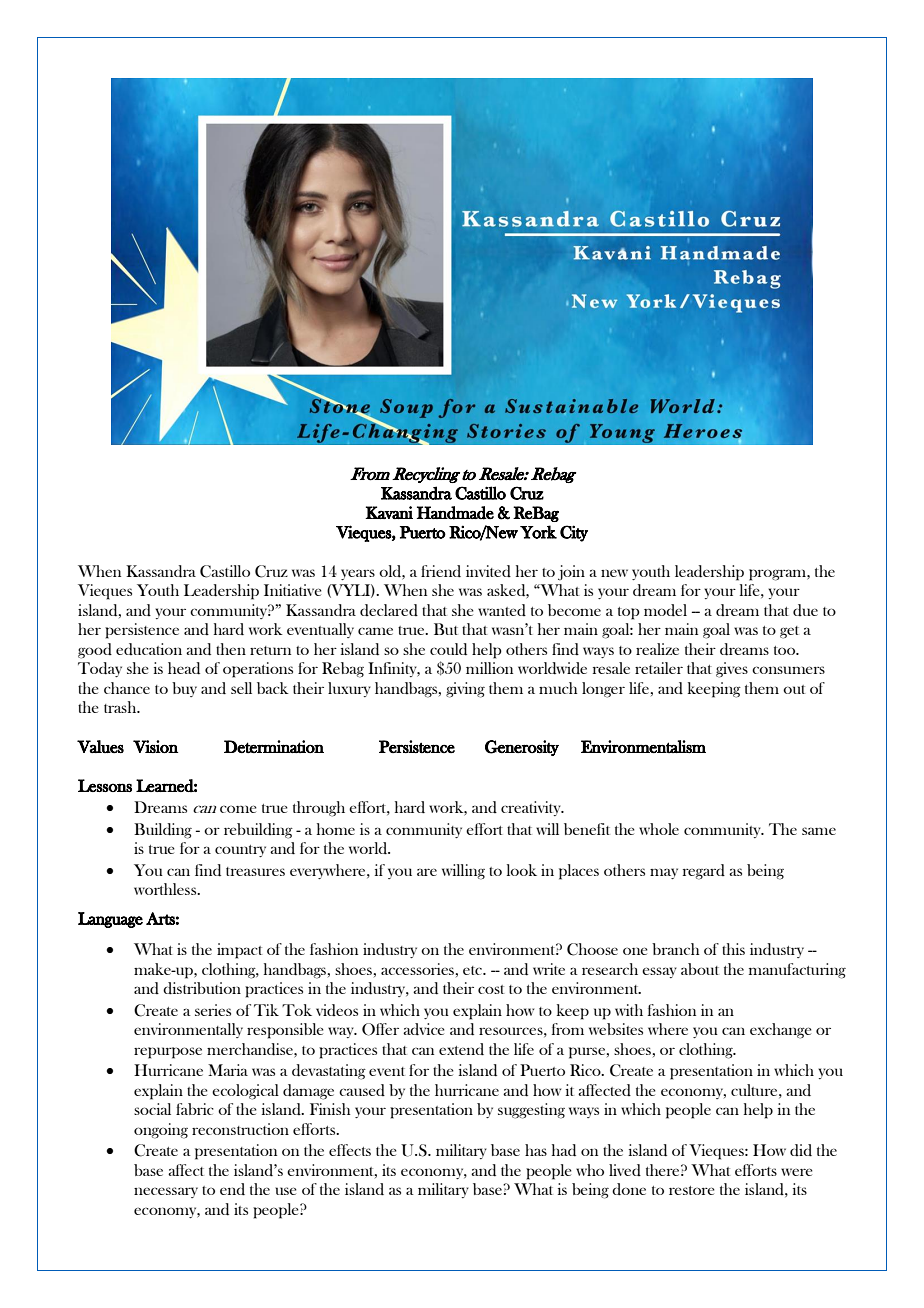 The image size is (924, 1308). Describe the element at coordinates (455, 513) in the page. I see `Handmade` at that location.
